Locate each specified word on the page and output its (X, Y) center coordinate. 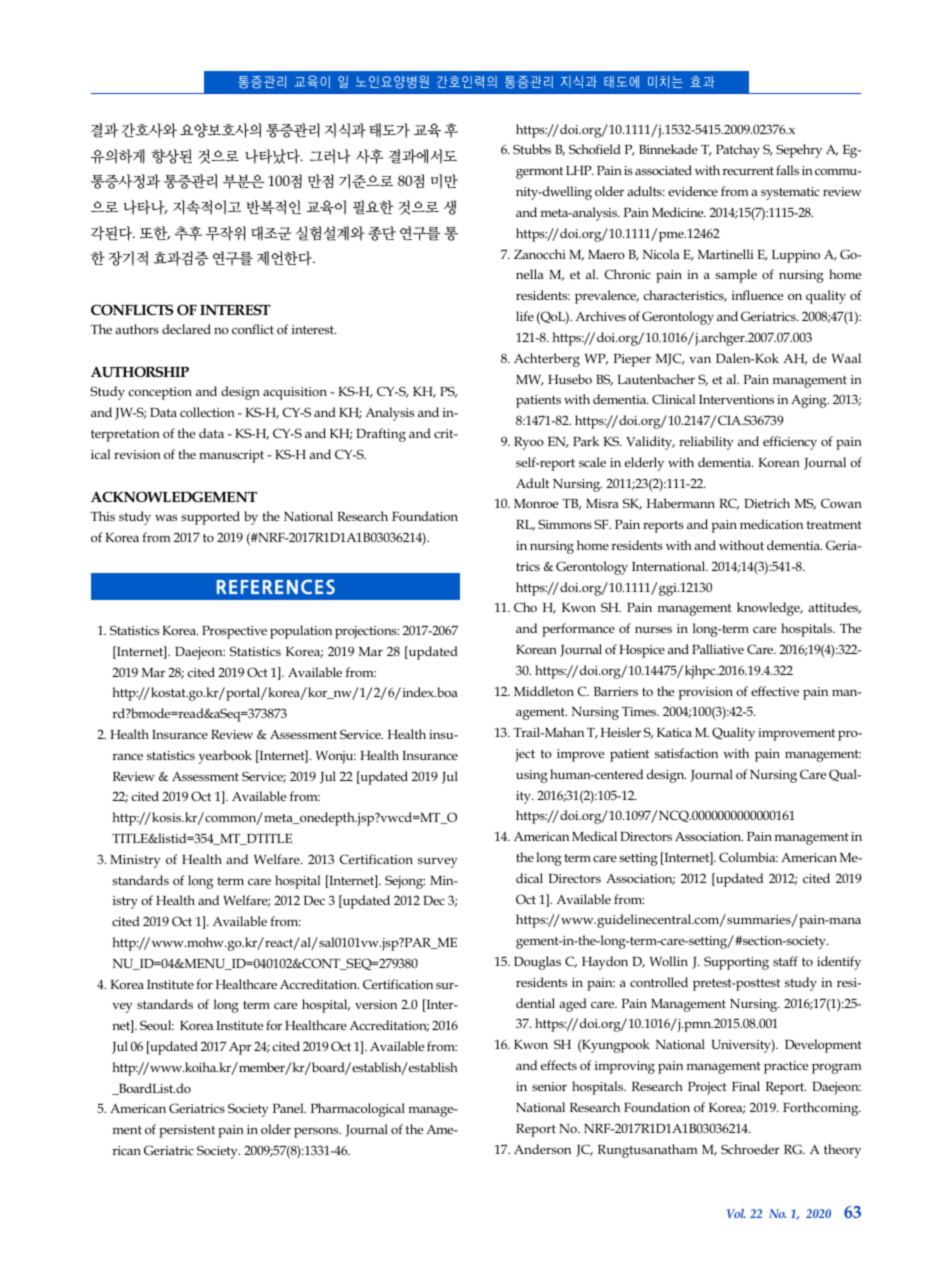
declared (186, 329)
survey (438, 863)
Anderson (542, 1149)
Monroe (536, 503)
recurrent (748, 171)
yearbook (225, 757)
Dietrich (767, 503)
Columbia (748, 857)
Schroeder (750, 1149)
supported (210, 518)
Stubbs (532, 149)
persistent (187, 1131)
